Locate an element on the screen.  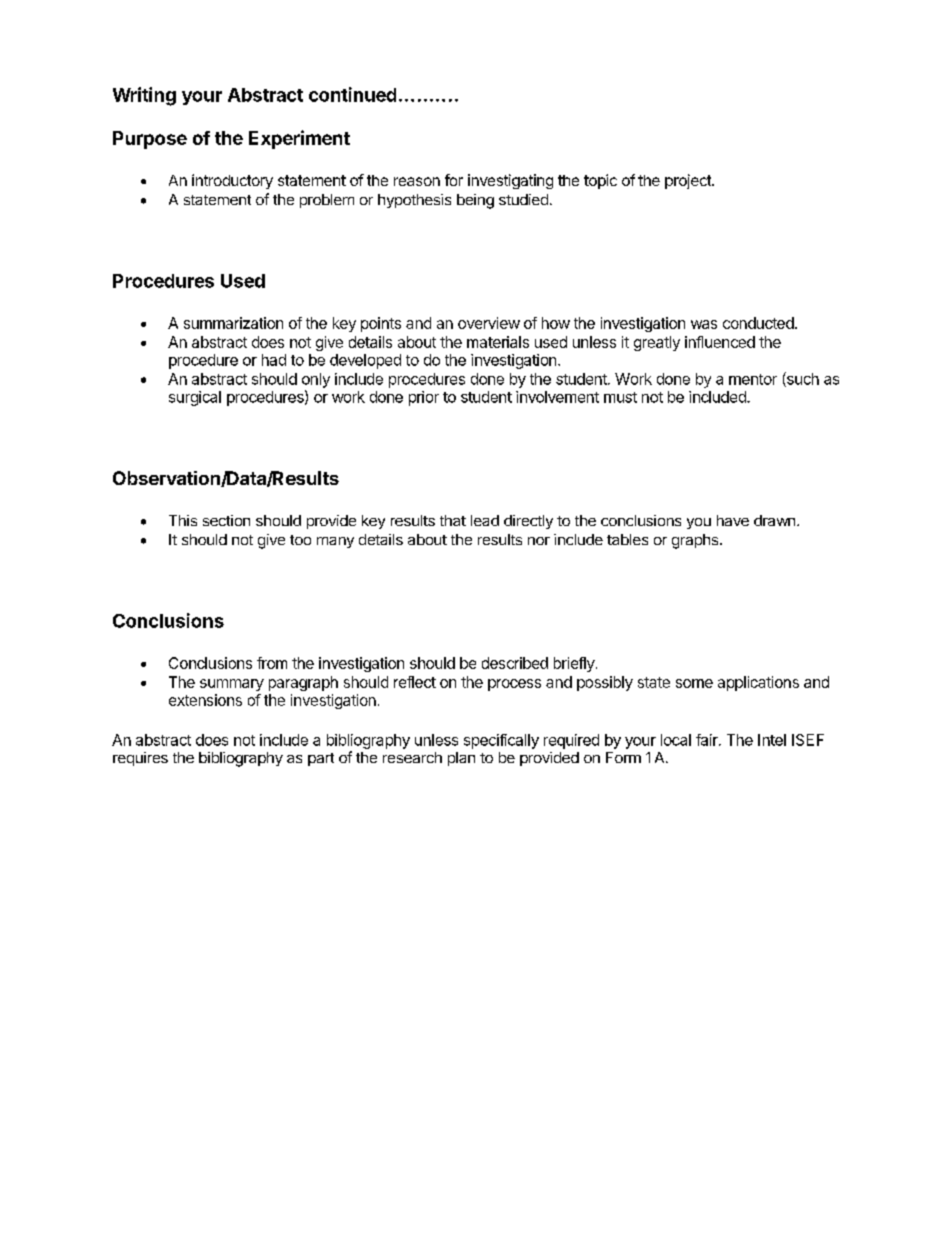
project is located at coordinates (689, 181).
